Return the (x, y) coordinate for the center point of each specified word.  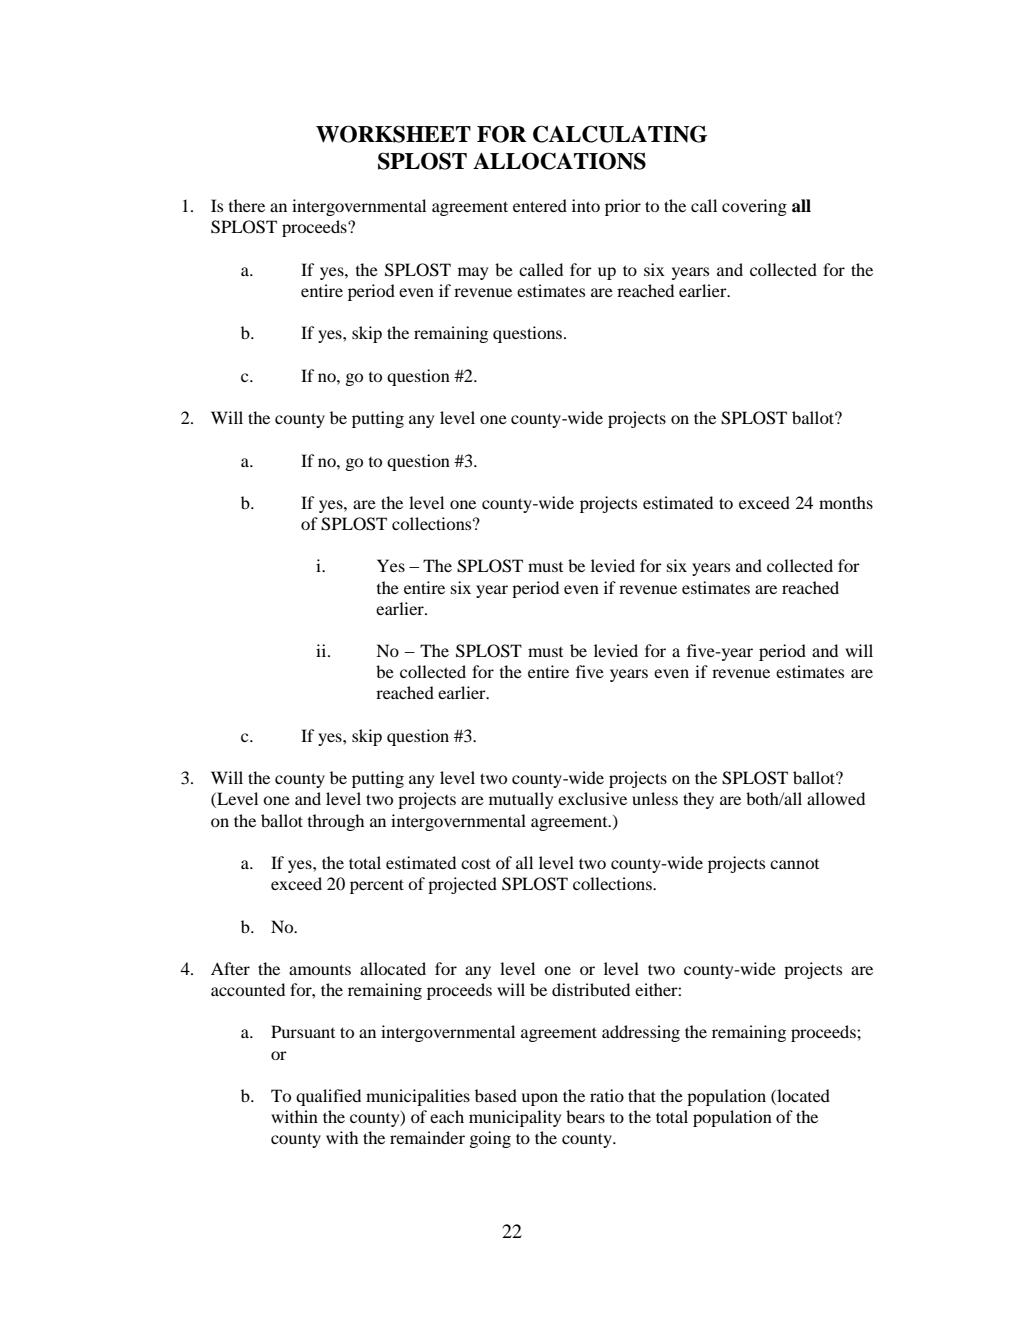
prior (623, 207)
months (846, 502)
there (247, 205)
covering (754, 207)
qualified (328, 1097)
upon (540, 1099)
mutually (521, 800)
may (473, 273)
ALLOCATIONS (559, 161)
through (336, 822)
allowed (836, 798)
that (642, 1095)
